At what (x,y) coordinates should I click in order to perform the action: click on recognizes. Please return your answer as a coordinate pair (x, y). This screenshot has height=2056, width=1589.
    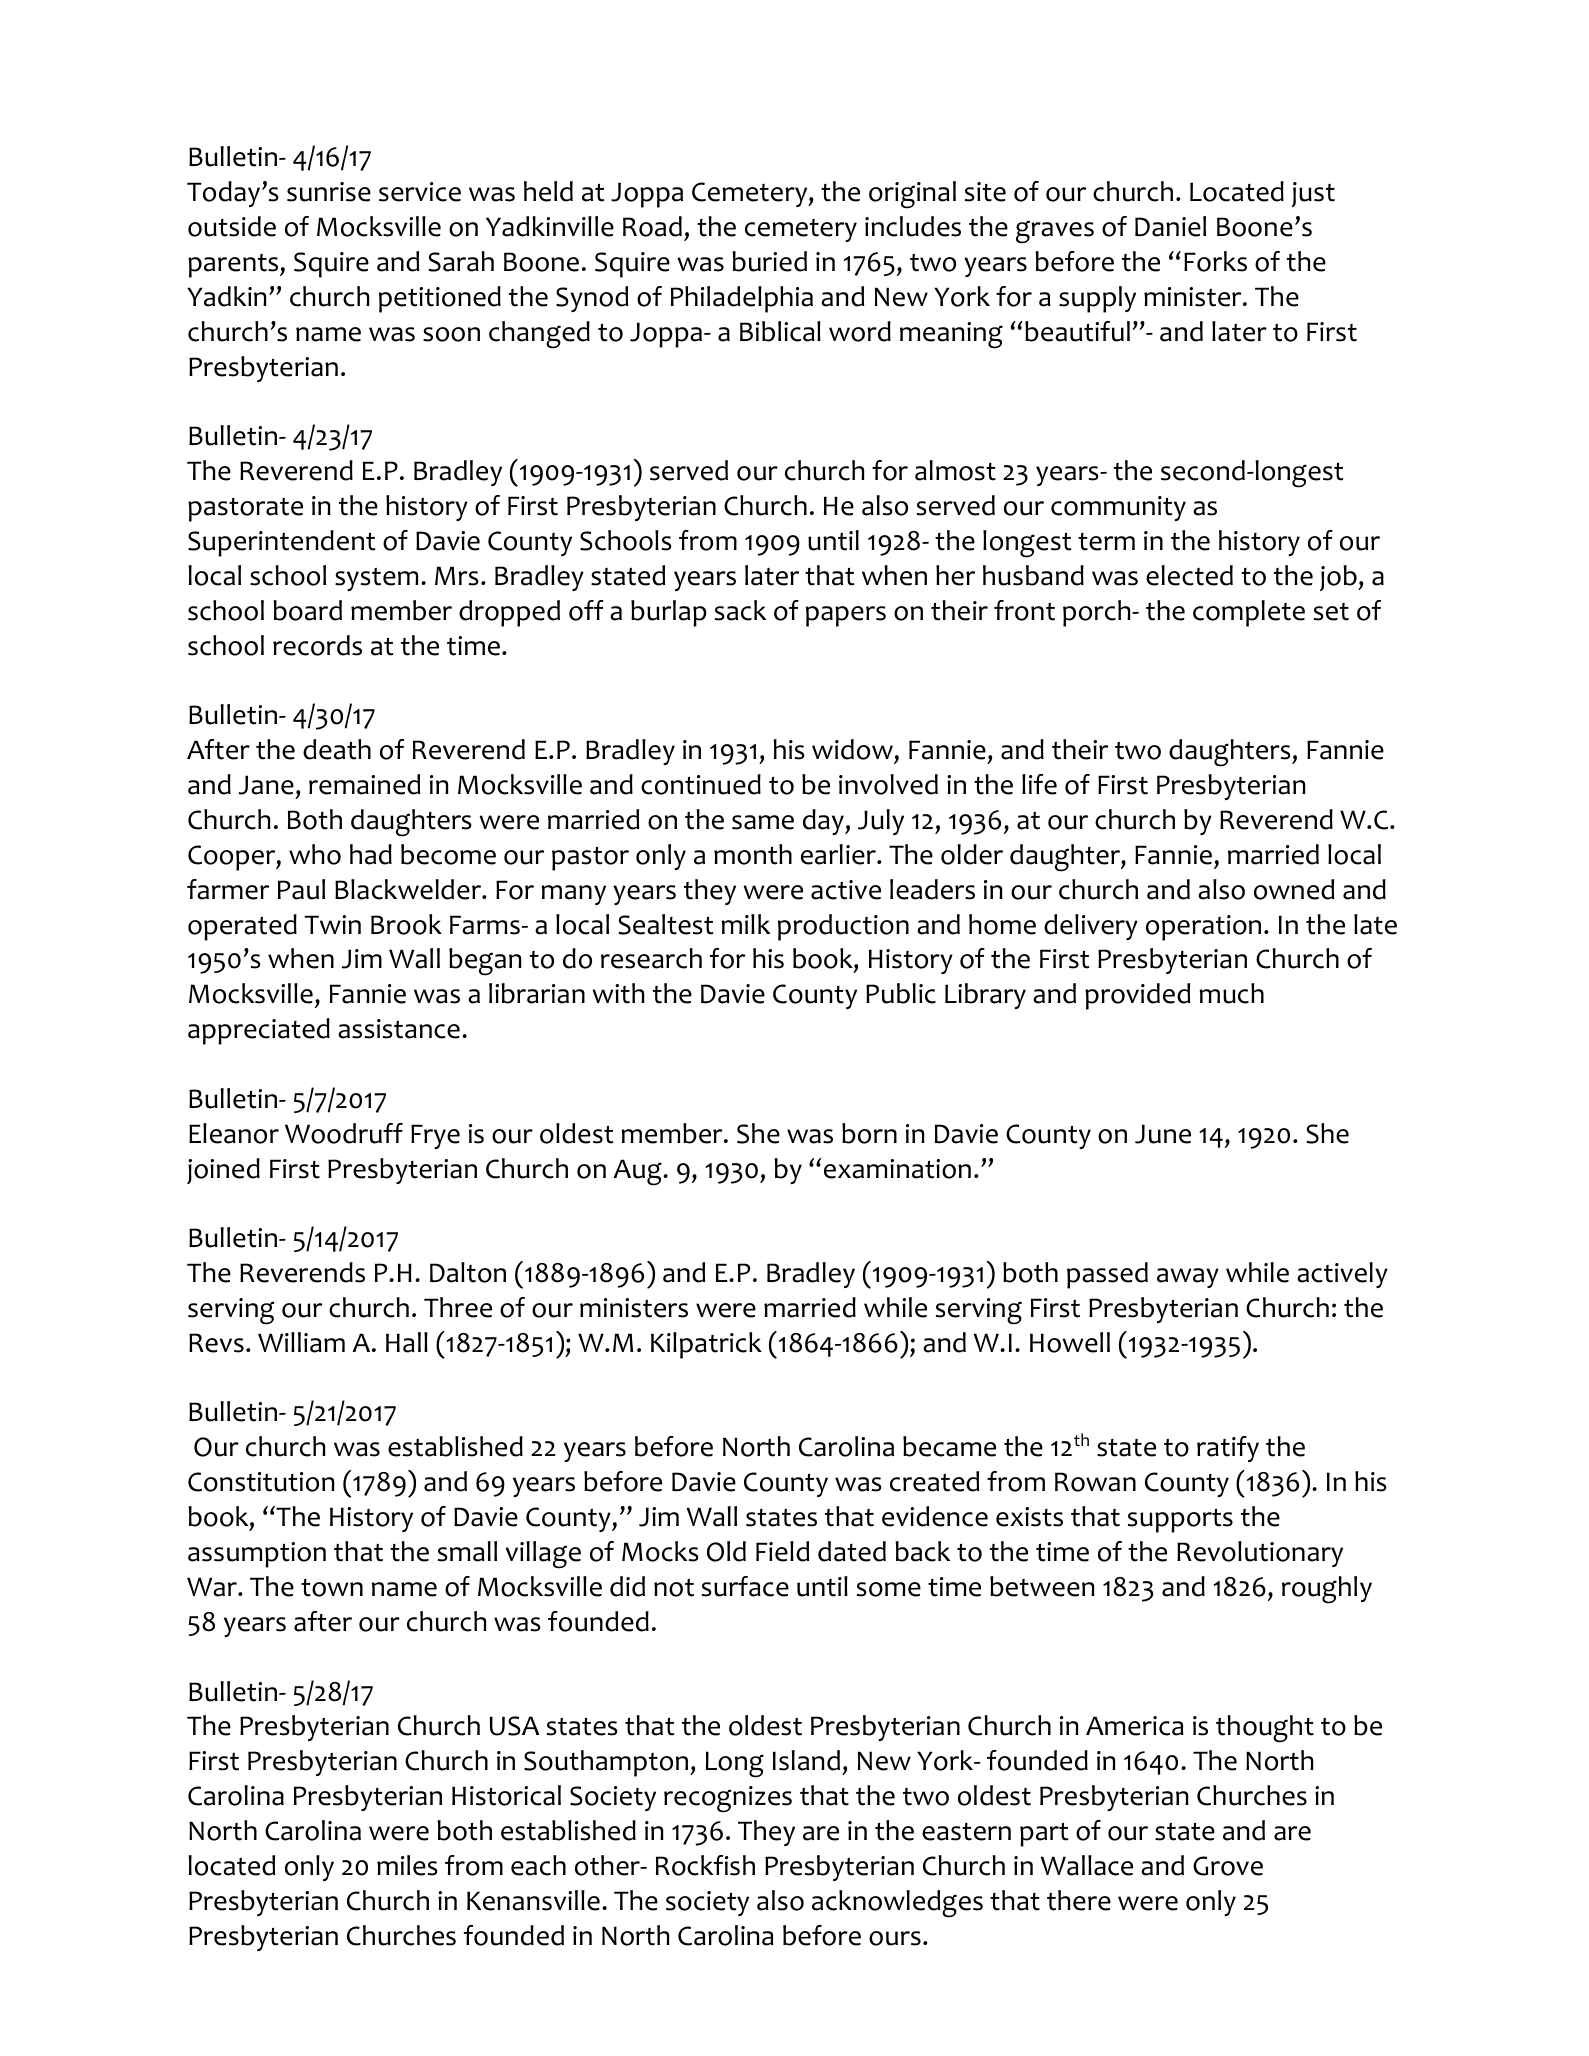
    Looking at the image, I should click on (728, 1799).
